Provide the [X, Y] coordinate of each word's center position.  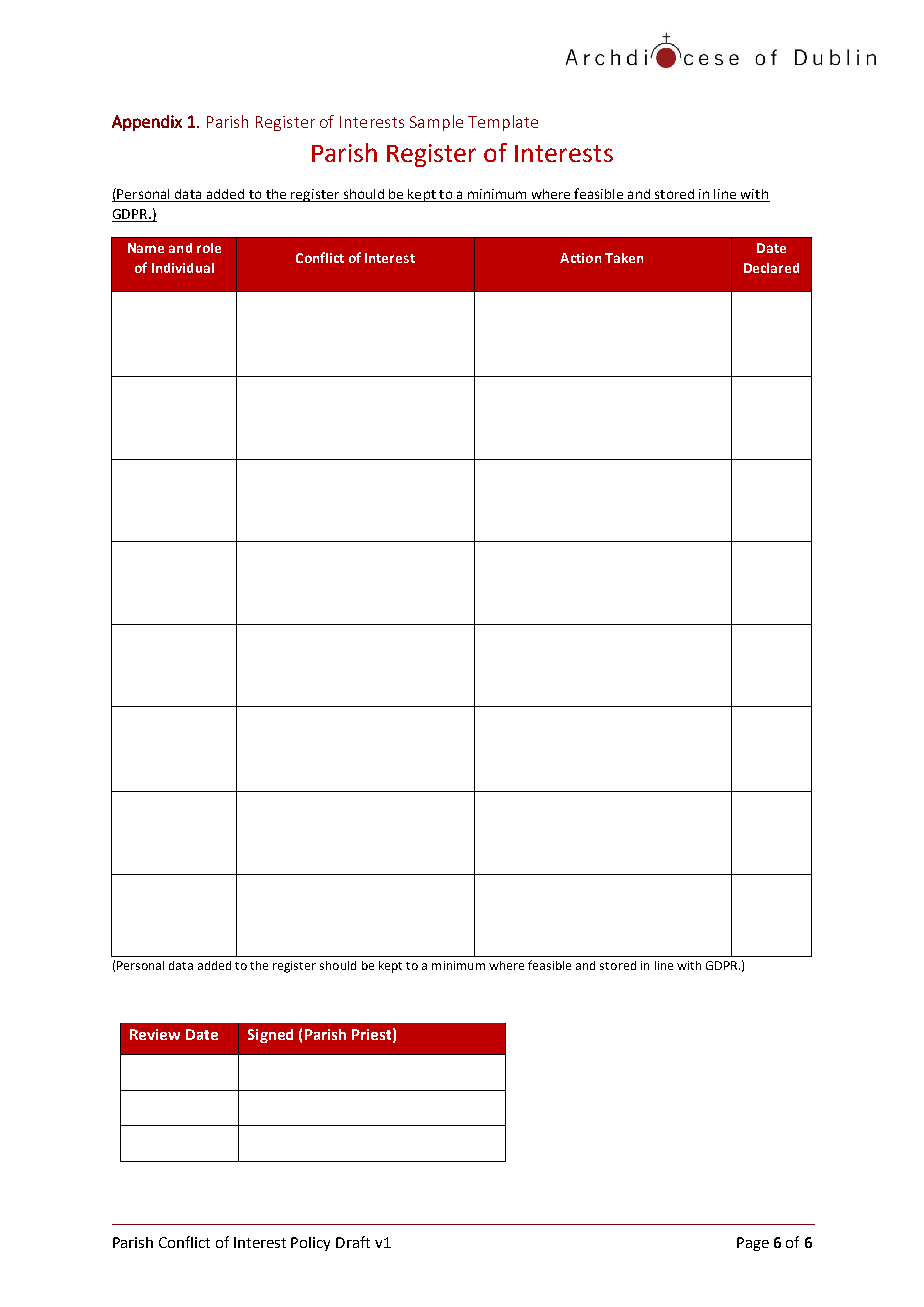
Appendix [147, 123]
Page [753, 1244]
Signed [270, 1036]
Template [503, 123]
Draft [353, 1242]
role [209, 248]
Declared [771, 268]
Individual [183, 268]
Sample [436, 123]
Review [155, 1034]
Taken [624, 258]
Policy [310, 1244]
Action [580, 258]
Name [146, 248]
